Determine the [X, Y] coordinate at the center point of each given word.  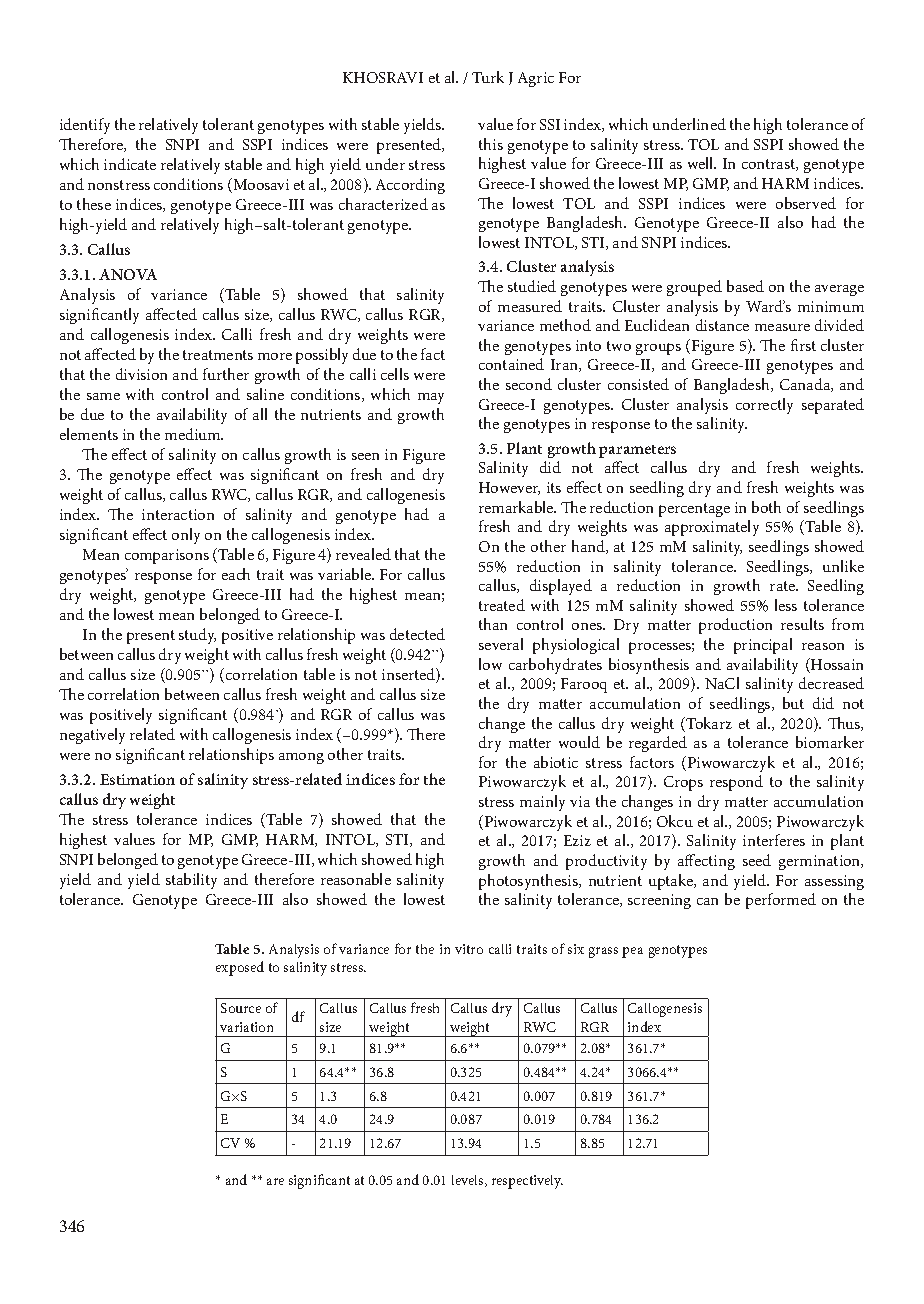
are [275, 1181]
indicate [130, 164]
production [735, 626]
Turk [488, 77]
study [197, 636]
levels [469, 1181]
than [493, 624]
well [702, 163]
